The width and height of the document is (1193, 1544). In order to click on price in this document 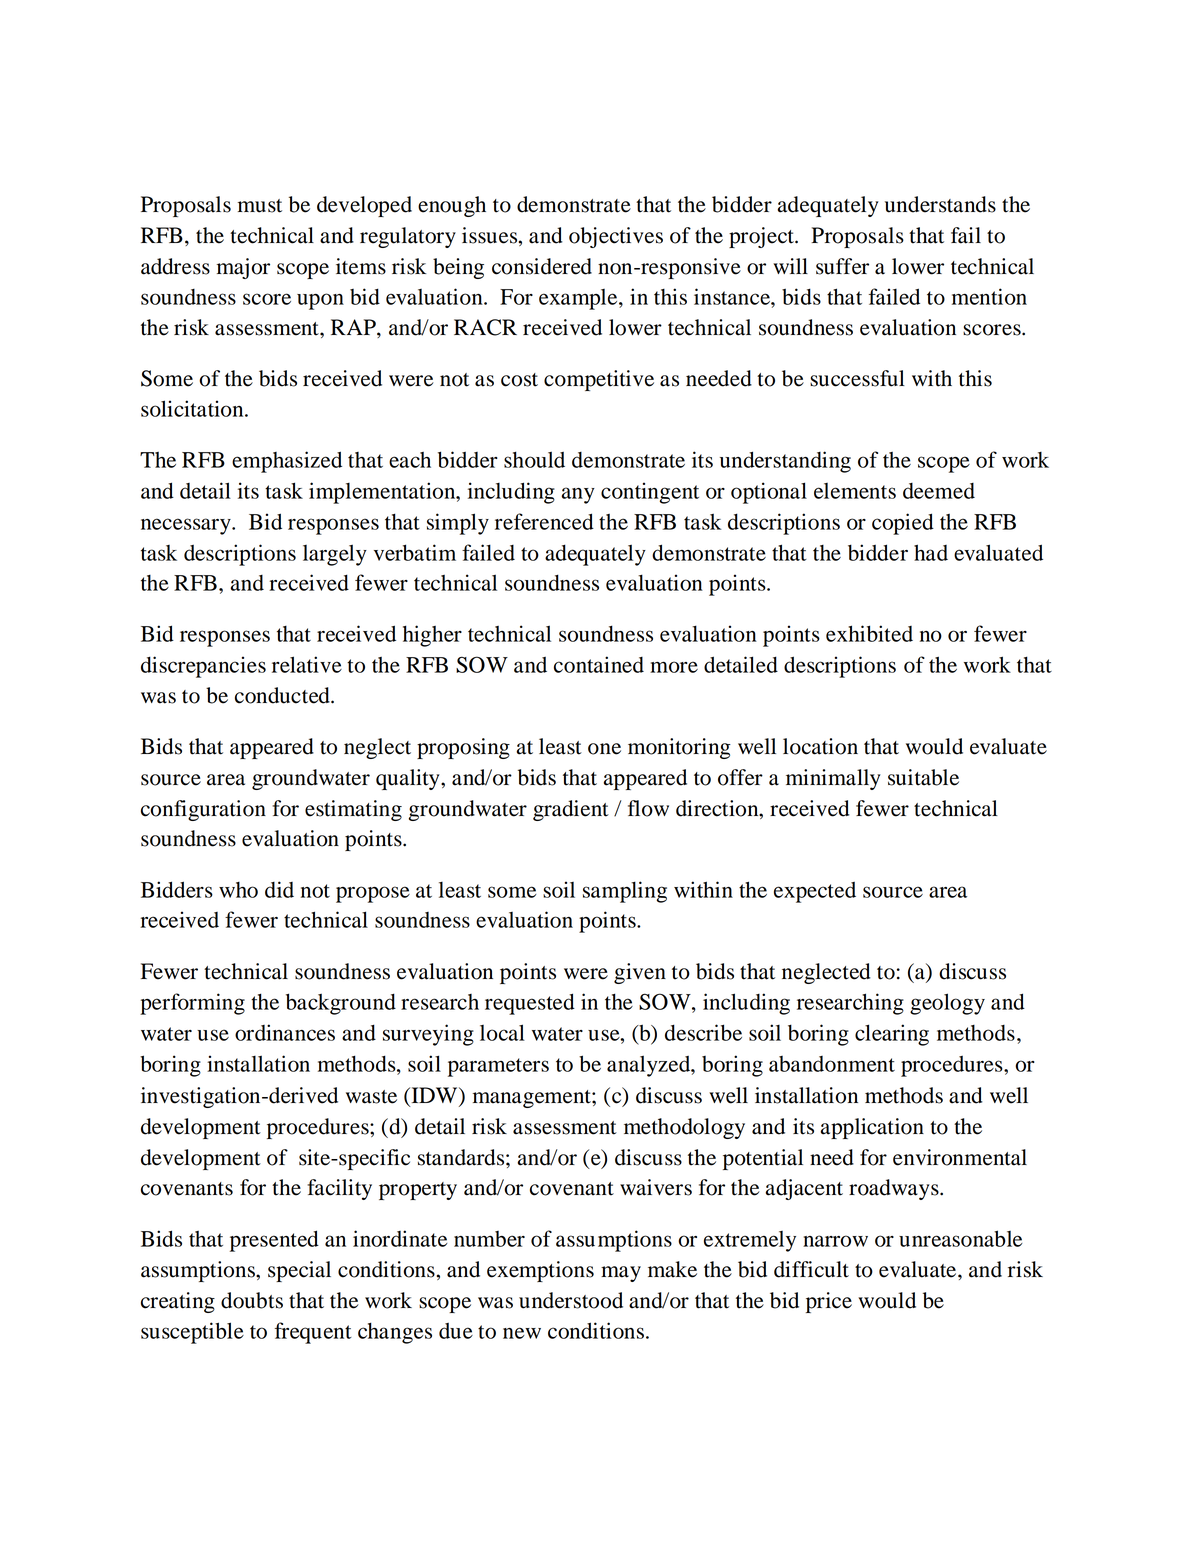, I will do `click(829, 1302)`.
